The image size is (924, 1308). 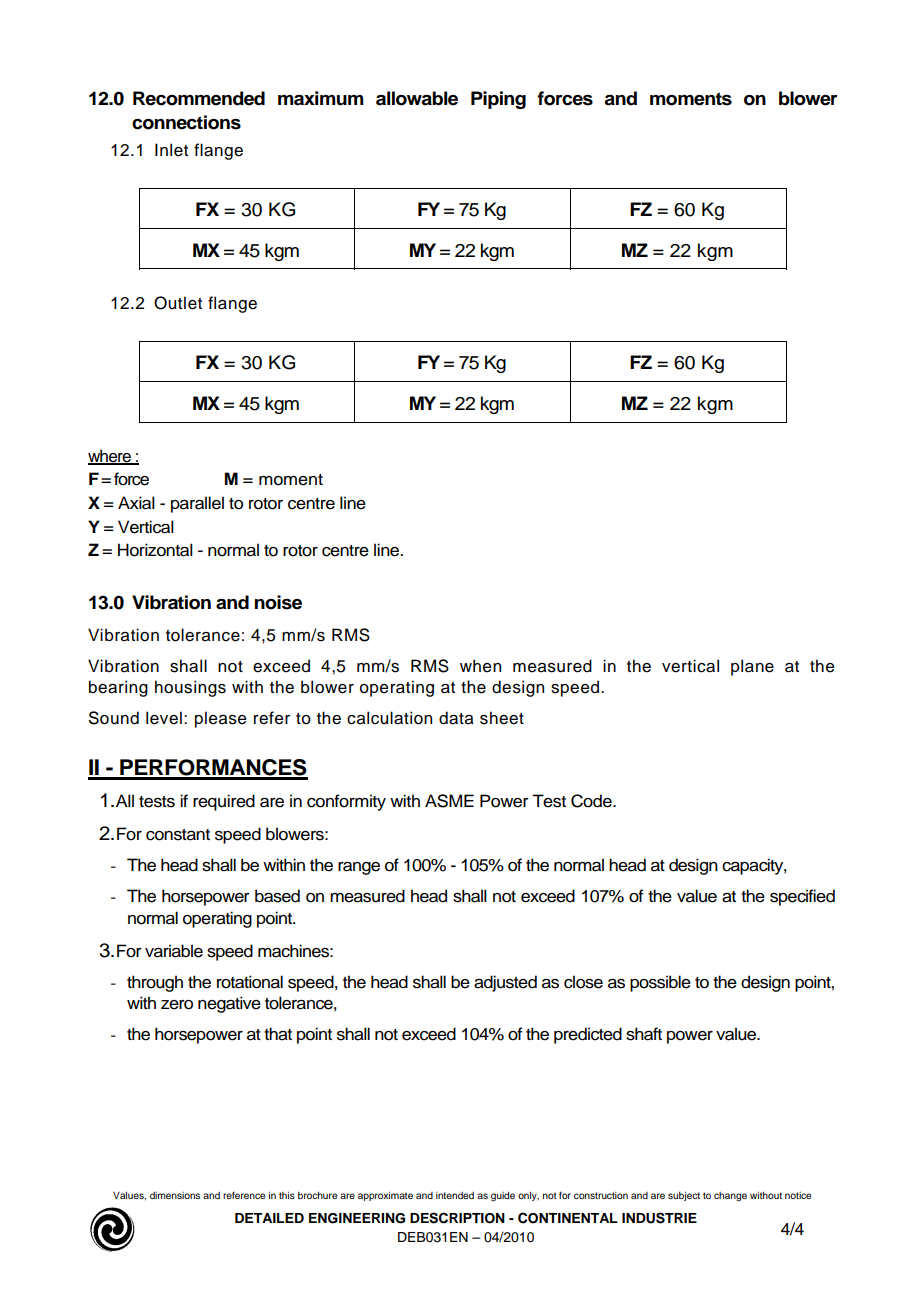 I want to click on intended, so click(x=455, y=1195).
